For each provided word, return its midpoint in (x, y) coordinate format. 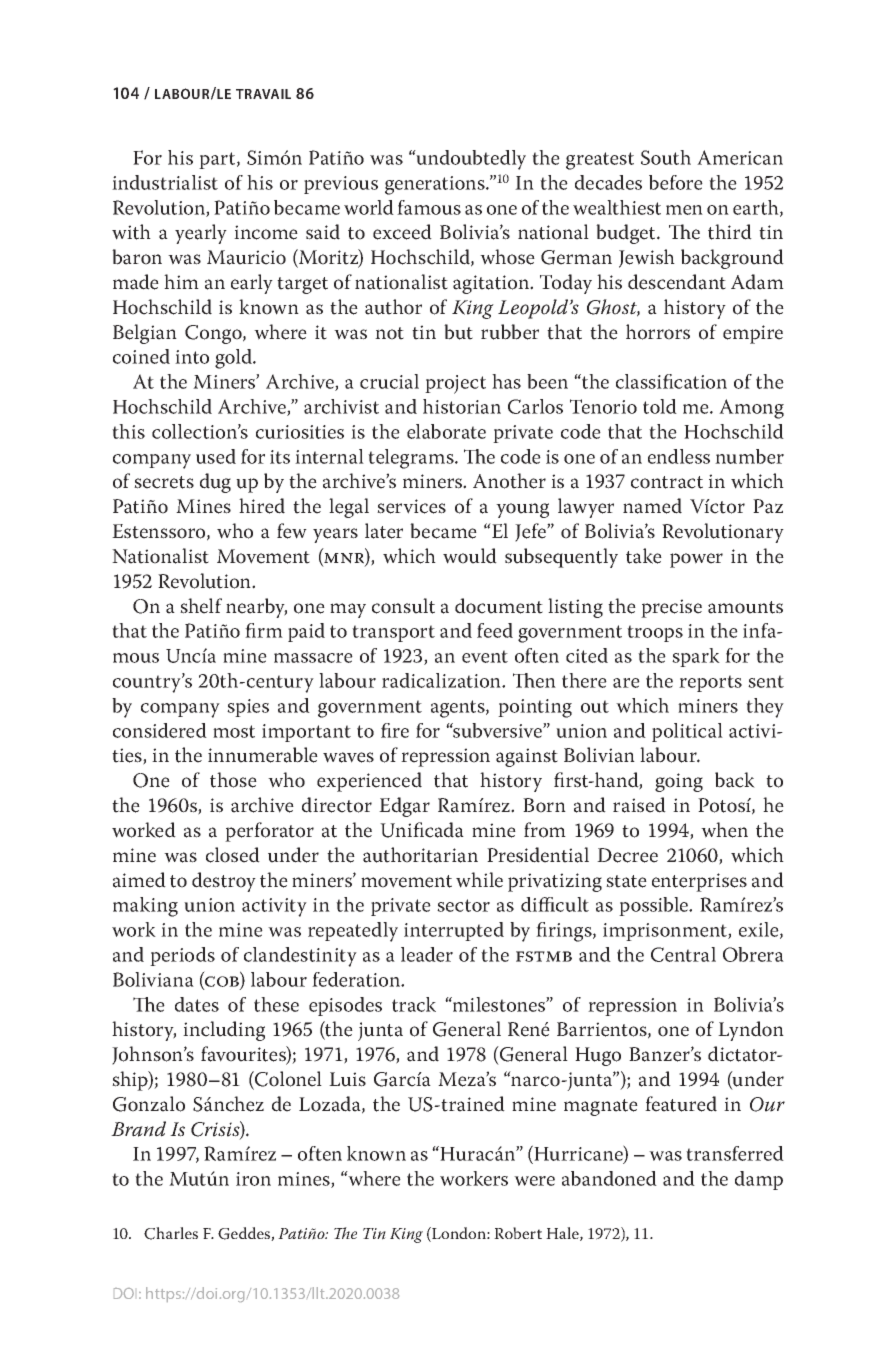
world (369, 207)
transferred (735, 1153)
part (218, 160)
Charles (171, 1233)
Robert (518, 1233)
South (666, 157)
